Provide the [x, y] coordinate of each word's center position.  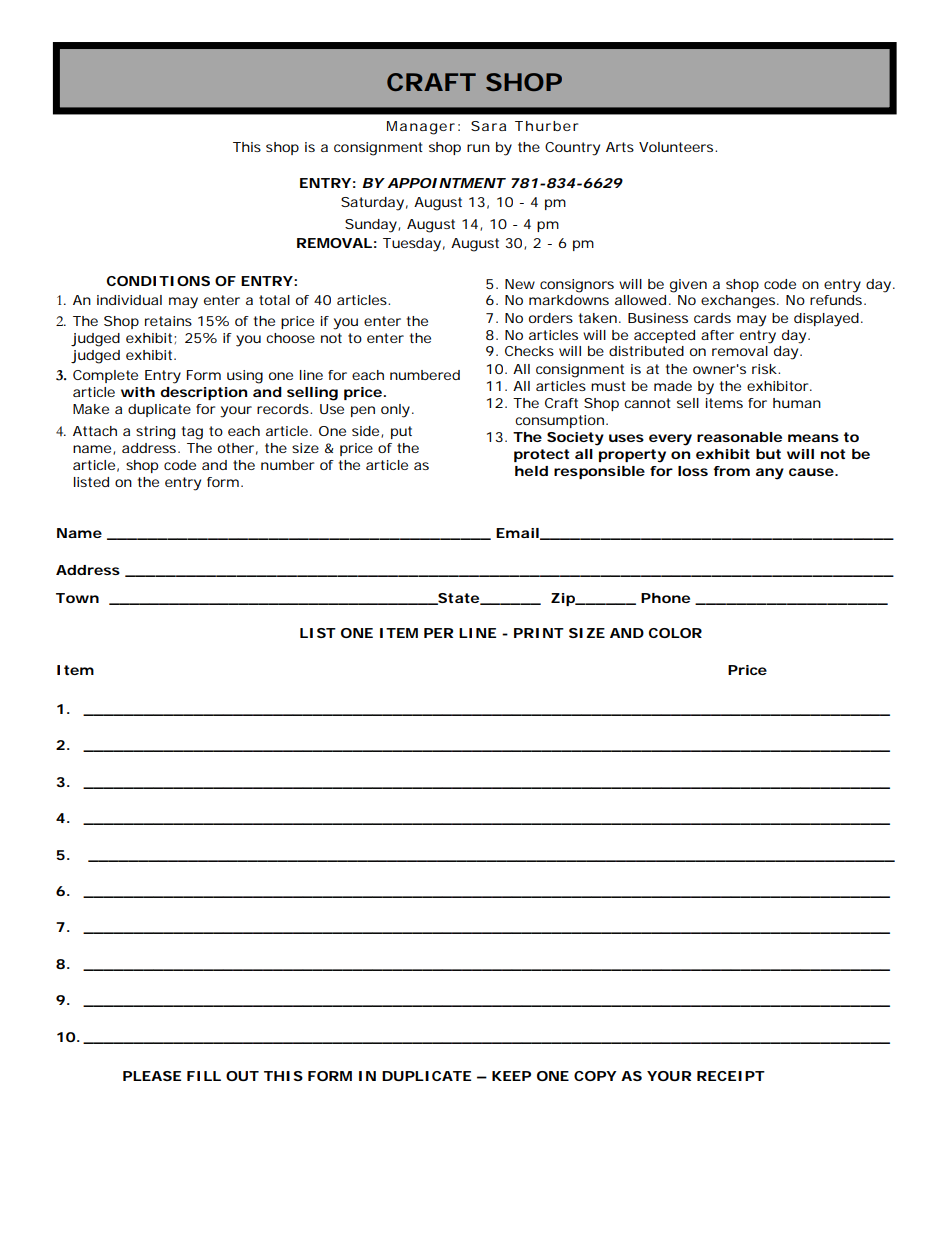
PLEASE [152, 1076]
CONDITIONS [158, 281]
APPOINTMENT [446, 183]
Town [77, 598]
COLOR [675, 633]
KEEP [511, 1076]
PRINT [539, 633]
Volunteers [678, 147]
